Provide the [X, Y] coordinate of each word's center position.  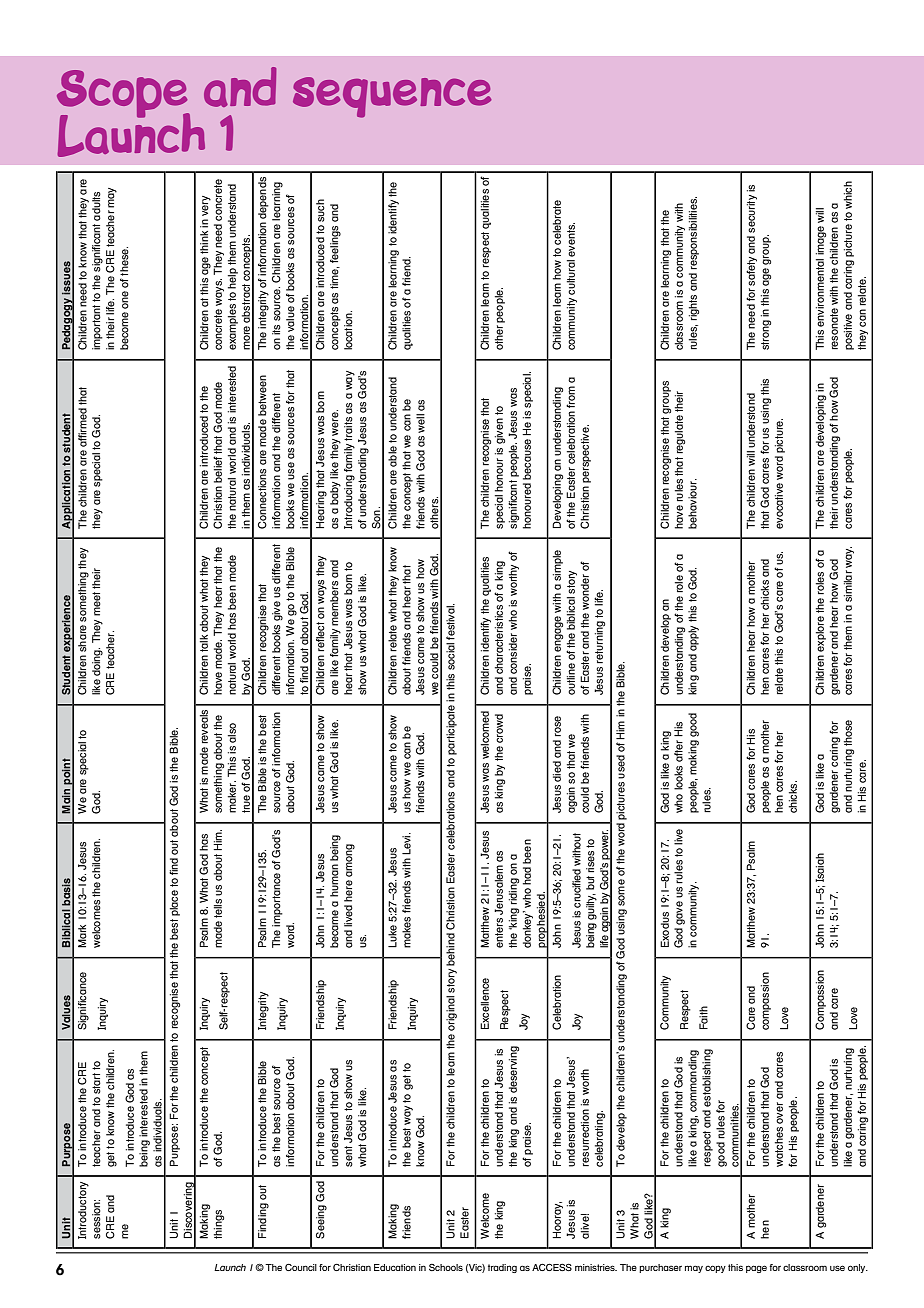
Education [395, 1267]
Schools [446, 1267]
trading [502, 1268]
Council [301, 1267]
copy [715, 1269]
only [858, 1268]
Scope [123, 95]
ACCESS [552, 1267]
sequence [392, 97]
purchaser [660, 1268]
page [756, 1269]
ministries [596, 1267]
